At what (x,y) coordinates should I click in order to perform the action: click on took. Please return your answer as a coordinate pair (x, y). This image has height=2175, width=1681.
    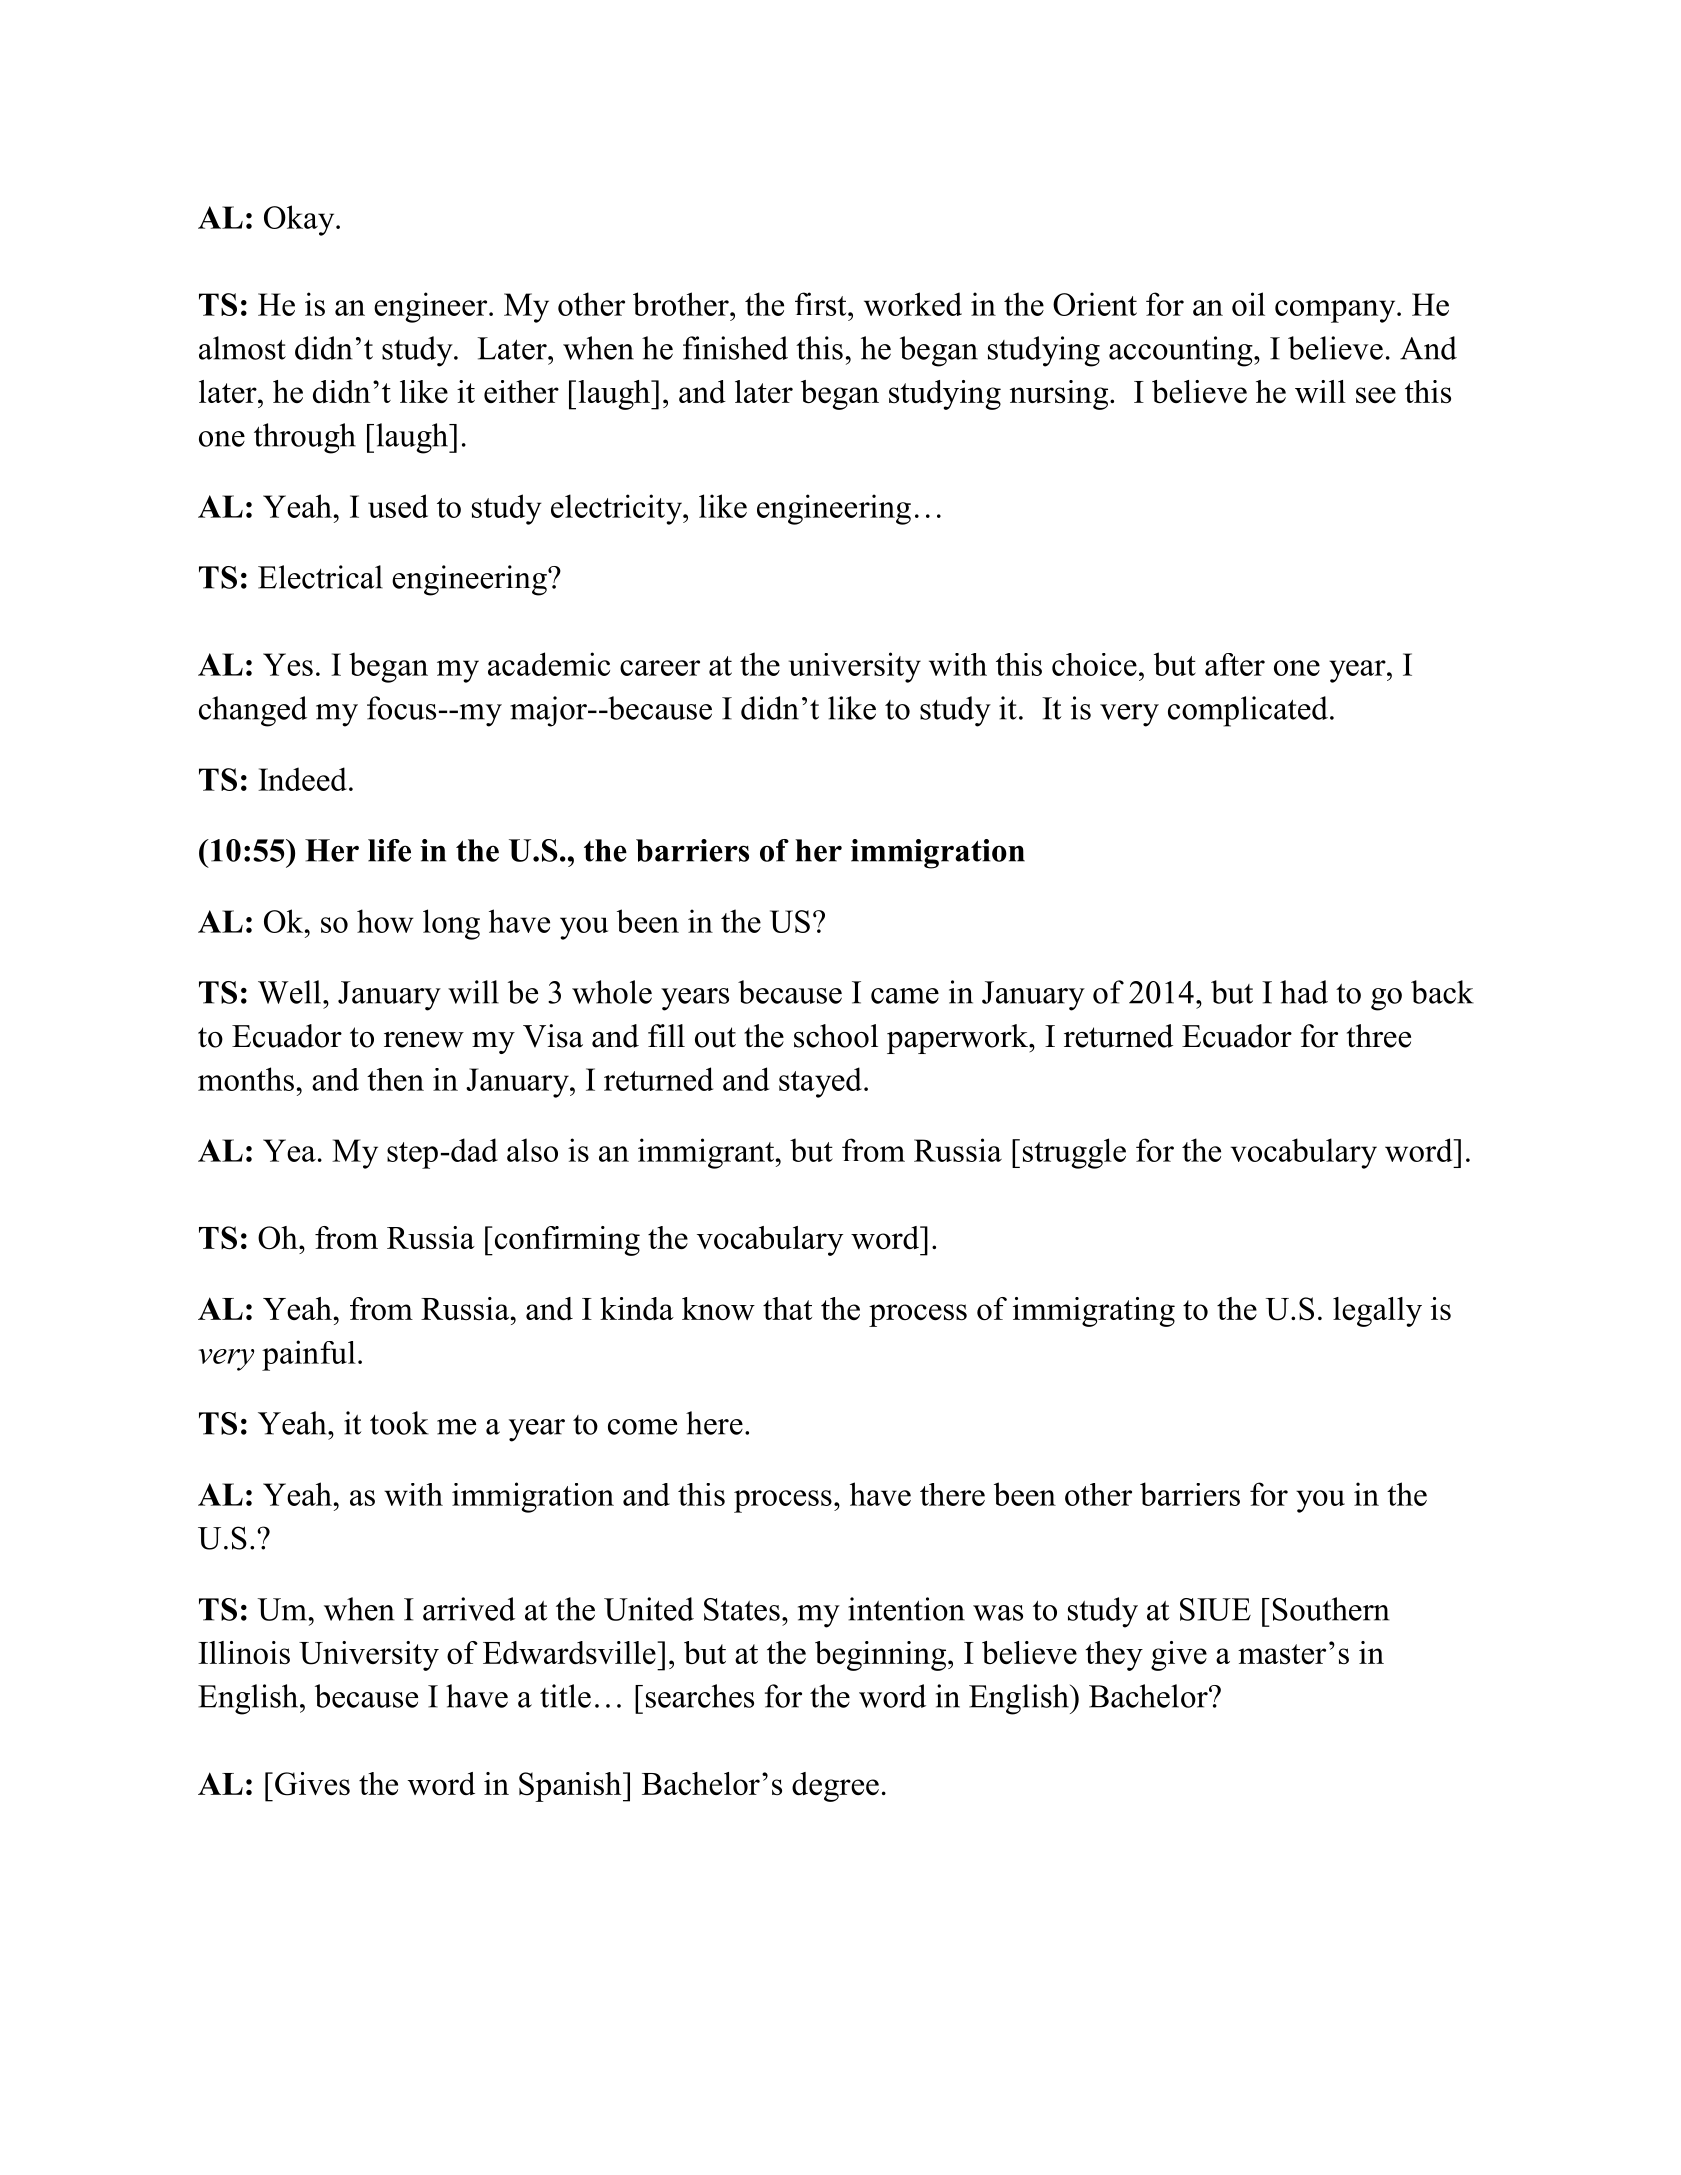
    Looking at the image, I should click on (399, 1423).
